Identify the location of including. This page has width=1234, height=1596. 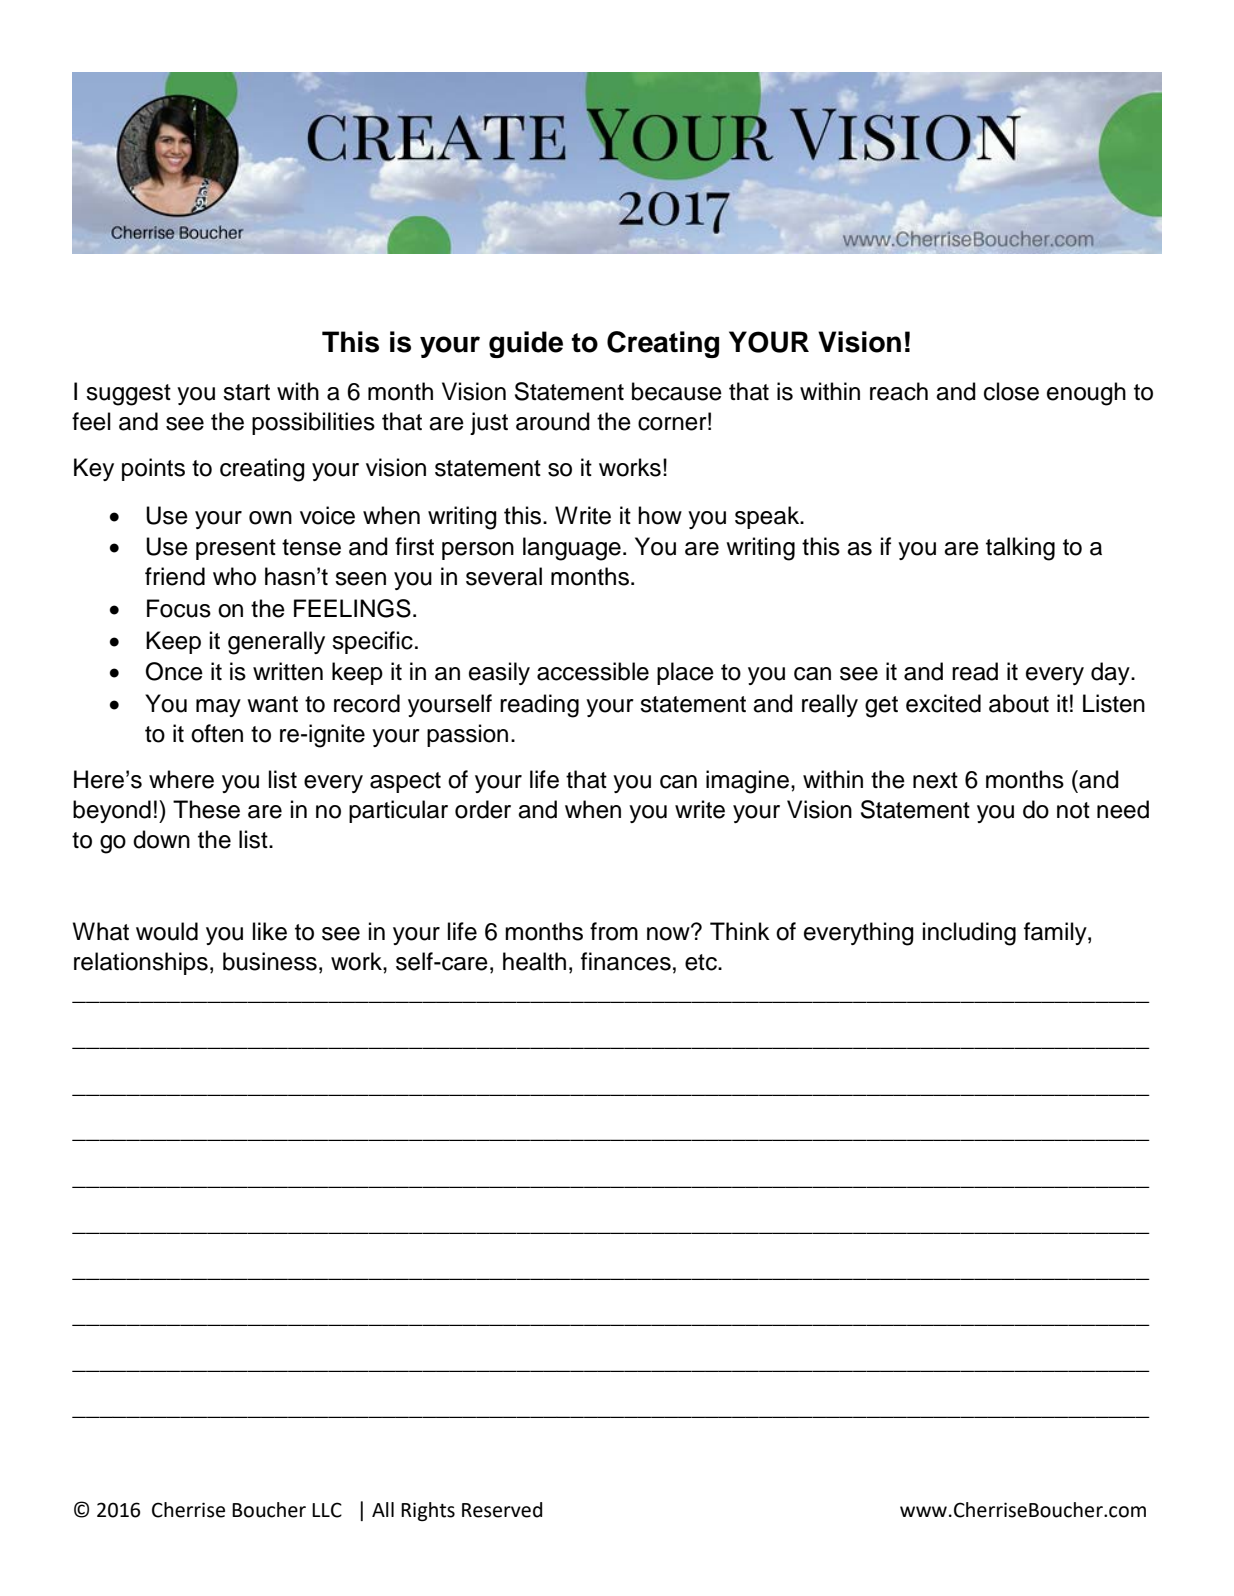
(969, 934).
